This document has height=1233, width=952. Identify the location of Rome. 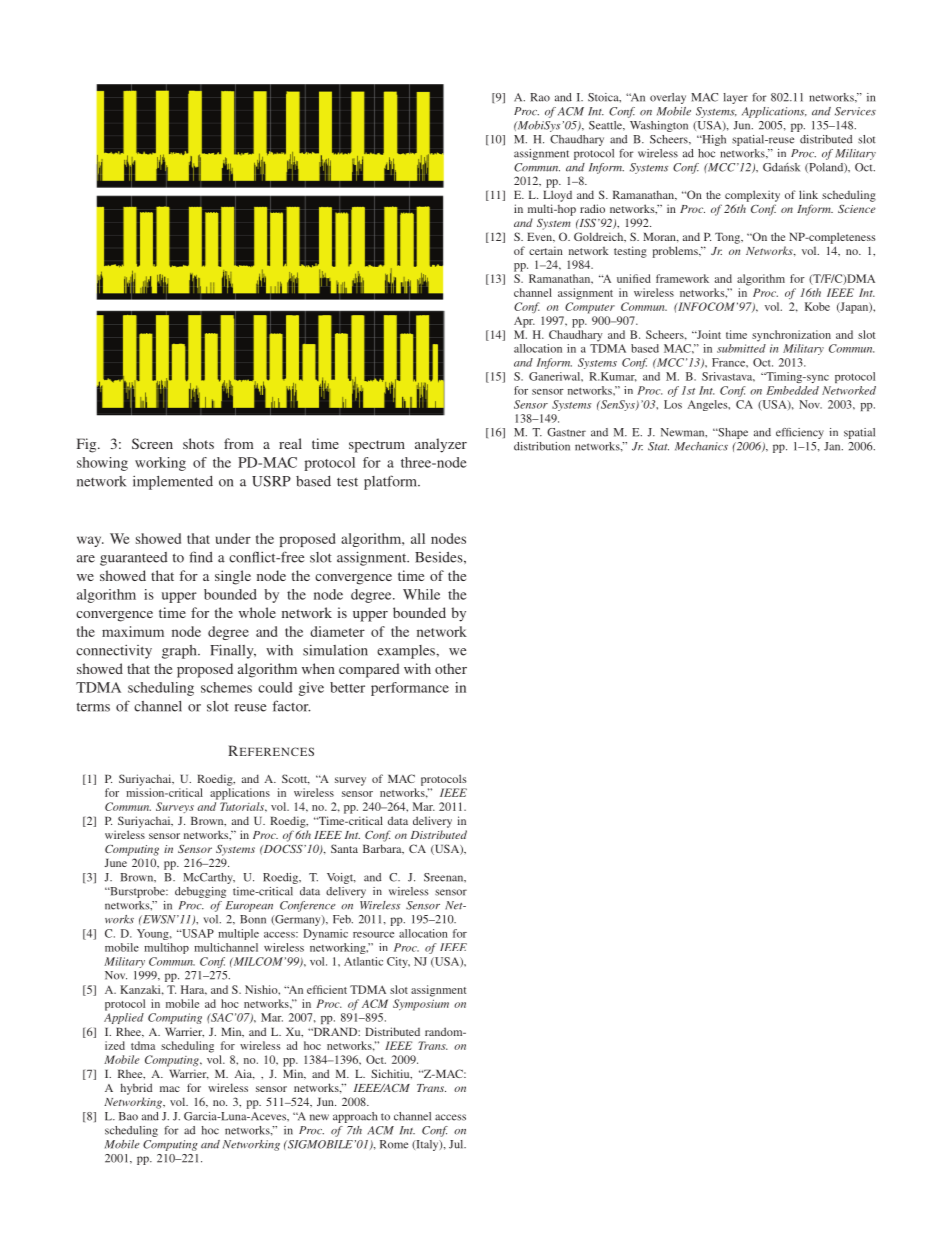
(394, 1144).
